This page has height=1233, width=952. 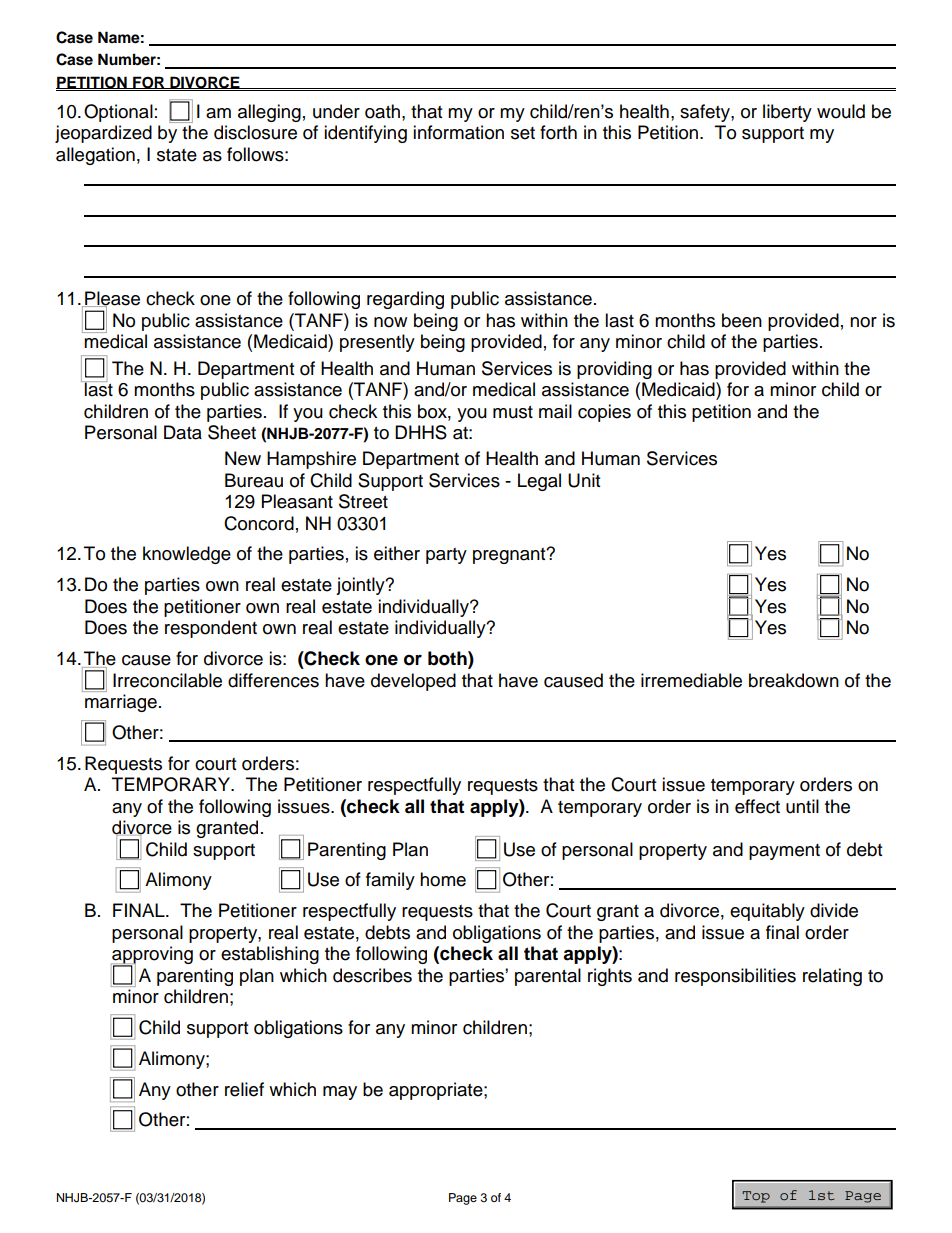 I want to click on disclosure, so click(x=255, y=132).
